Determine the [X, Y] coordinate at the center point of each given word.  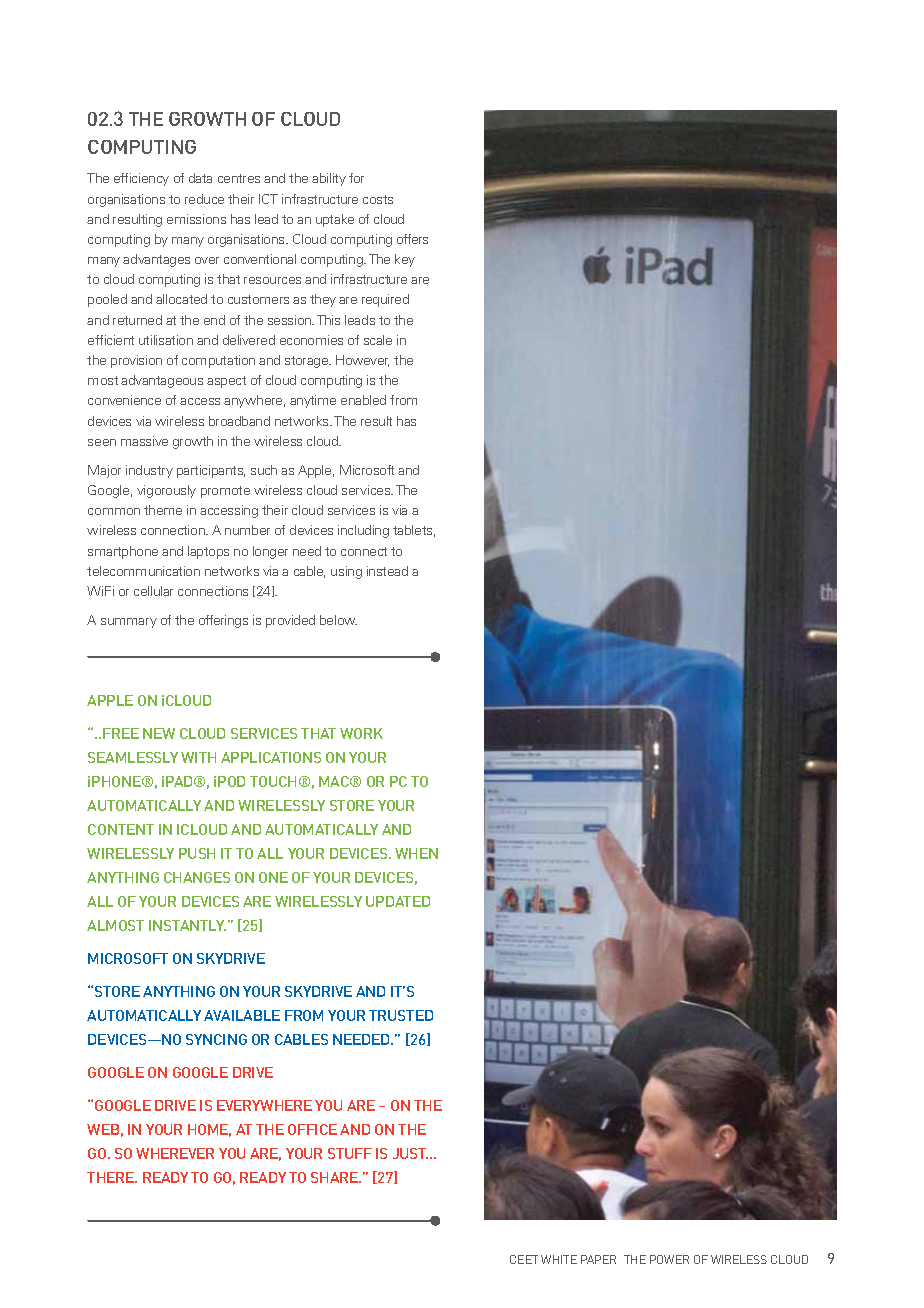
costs [378, 199]
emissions [196, 219]
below [338, 620]
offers [412, 239]
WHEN [416, 853]
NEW [159, 733]
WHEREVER [175, 1153]
